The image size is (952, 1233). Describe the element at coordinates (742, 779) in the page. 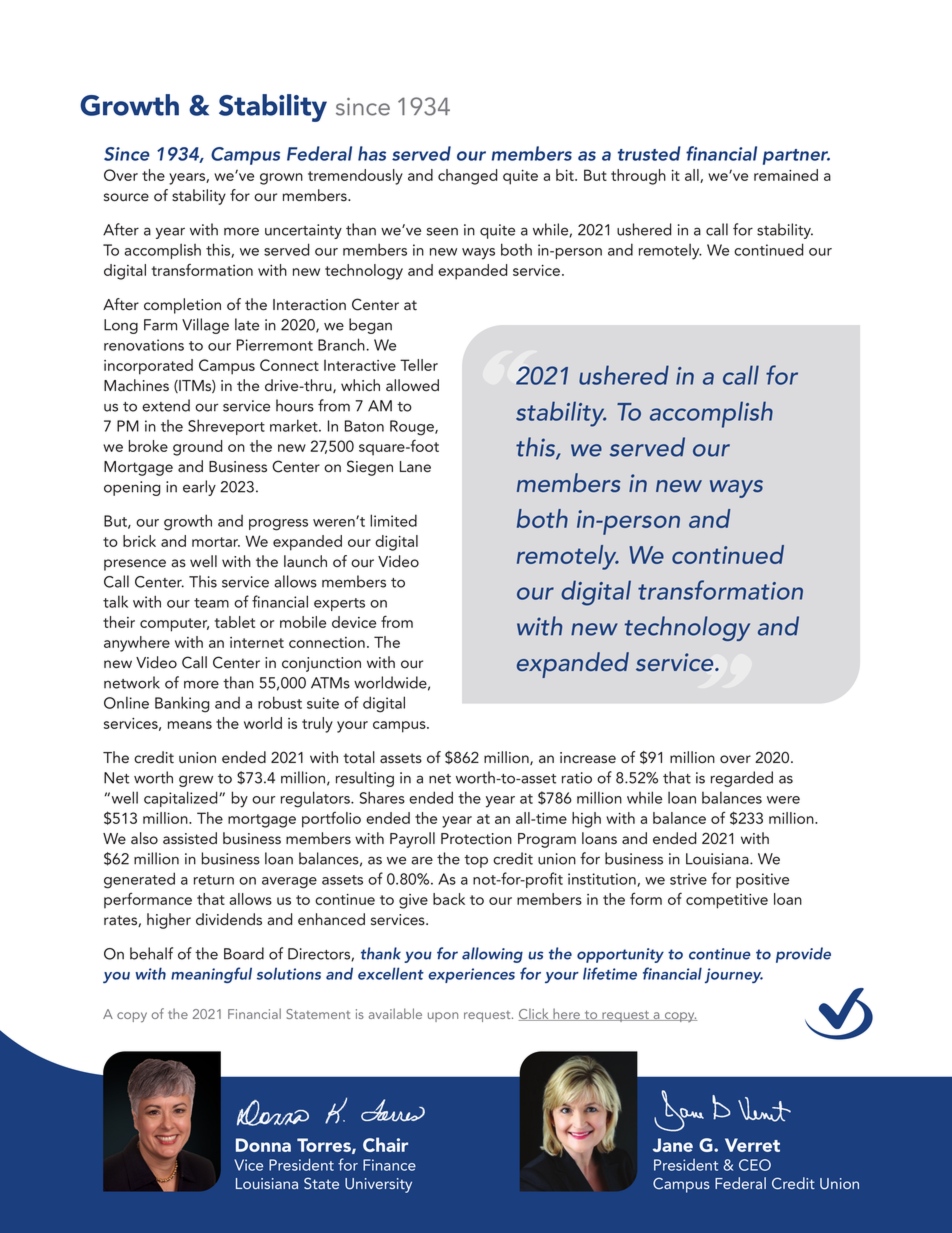

I see `regarded` at that location.
